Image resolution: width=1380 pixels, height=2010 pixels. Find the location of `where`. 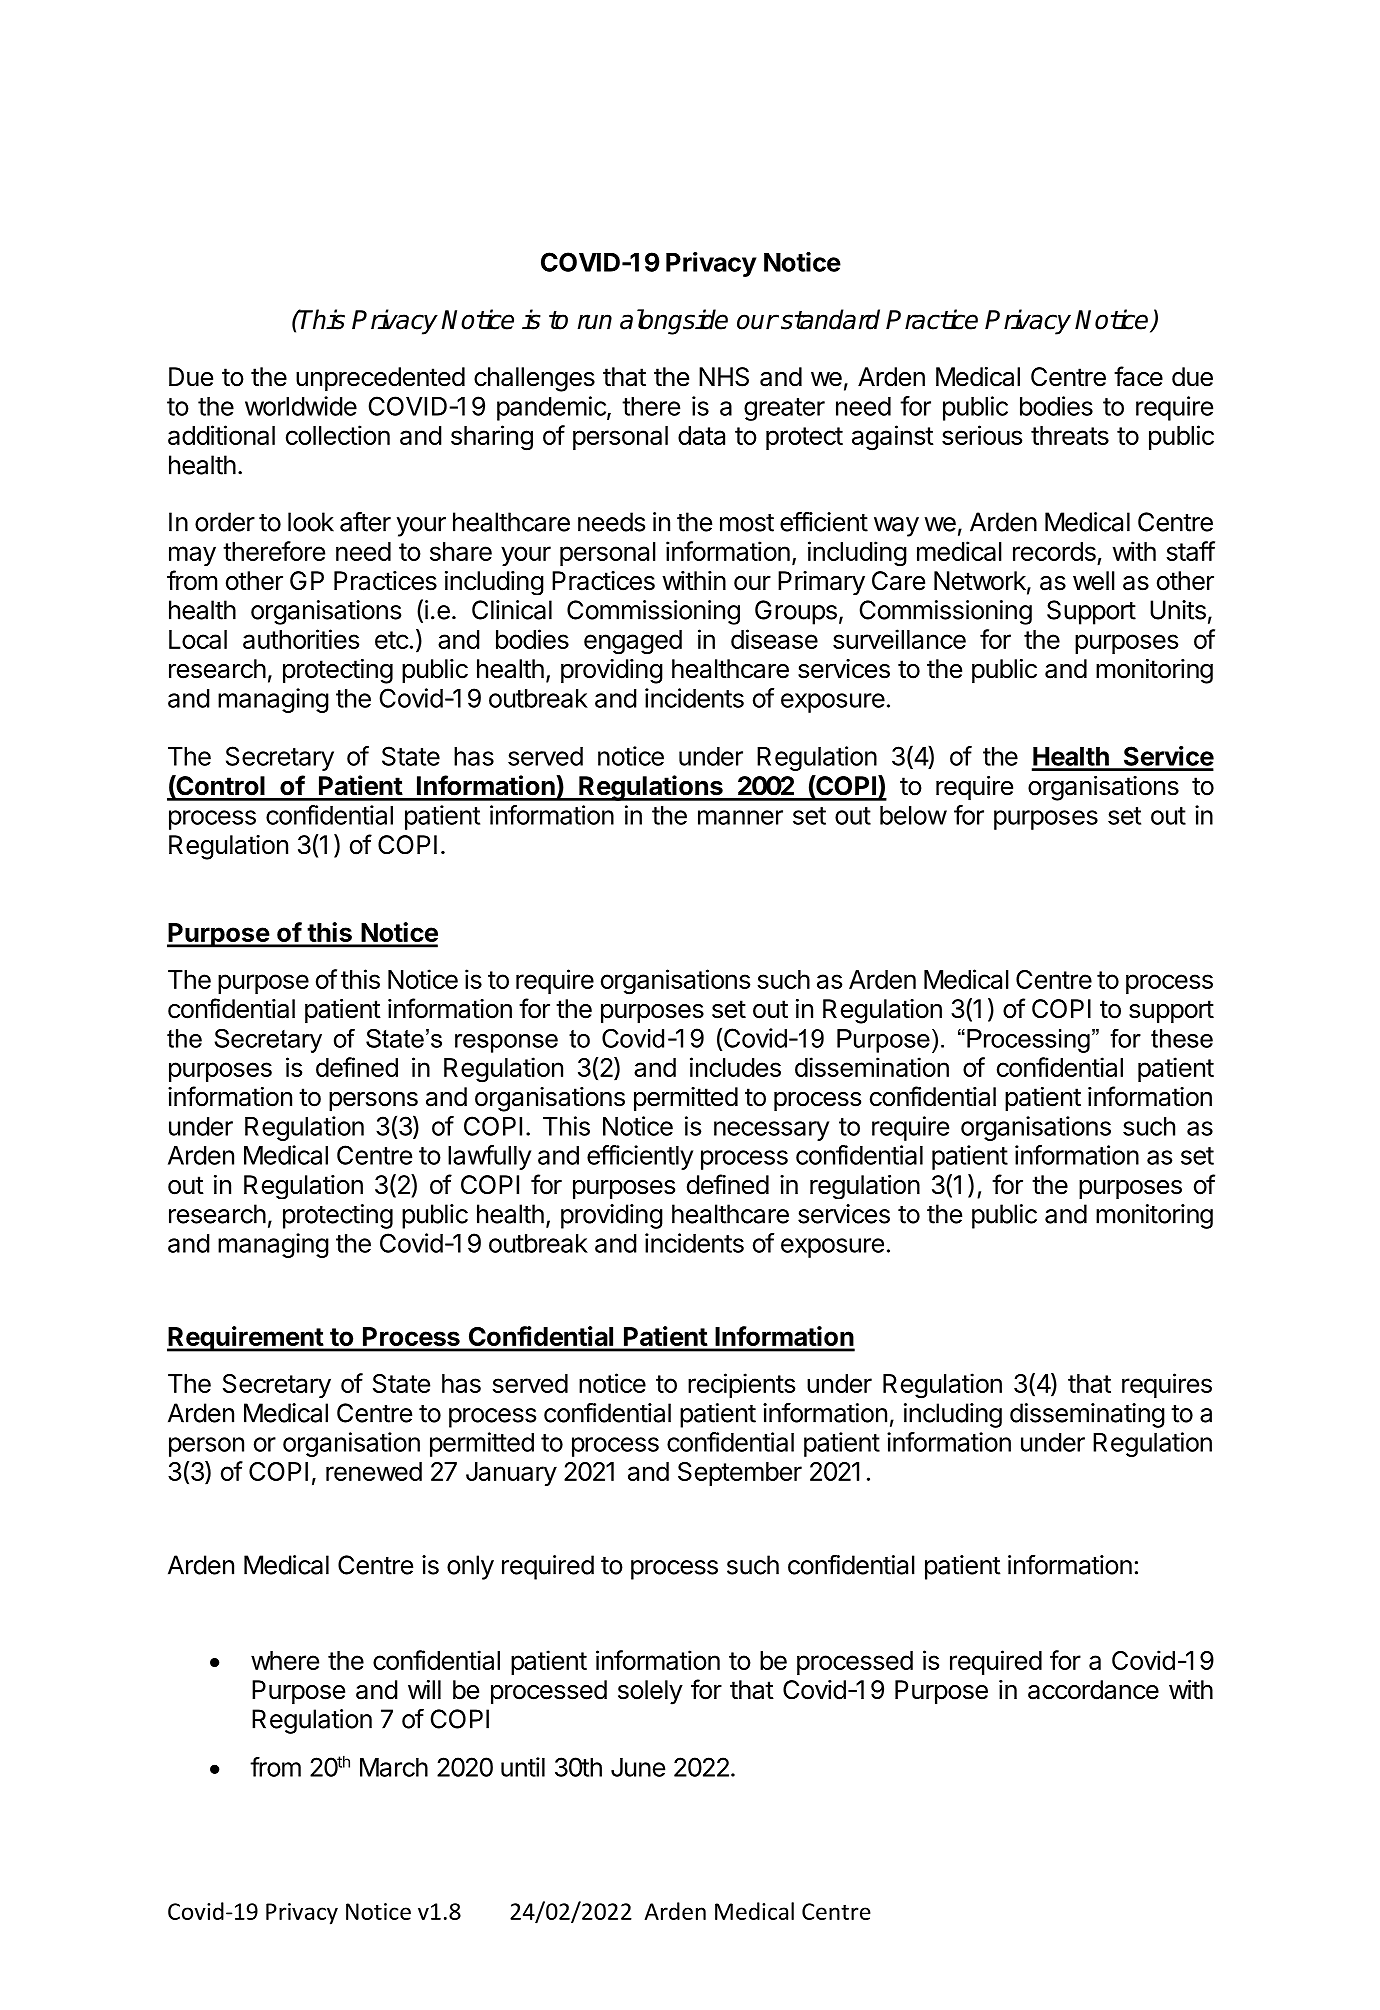

where is located at coordinates (285, 1660).
